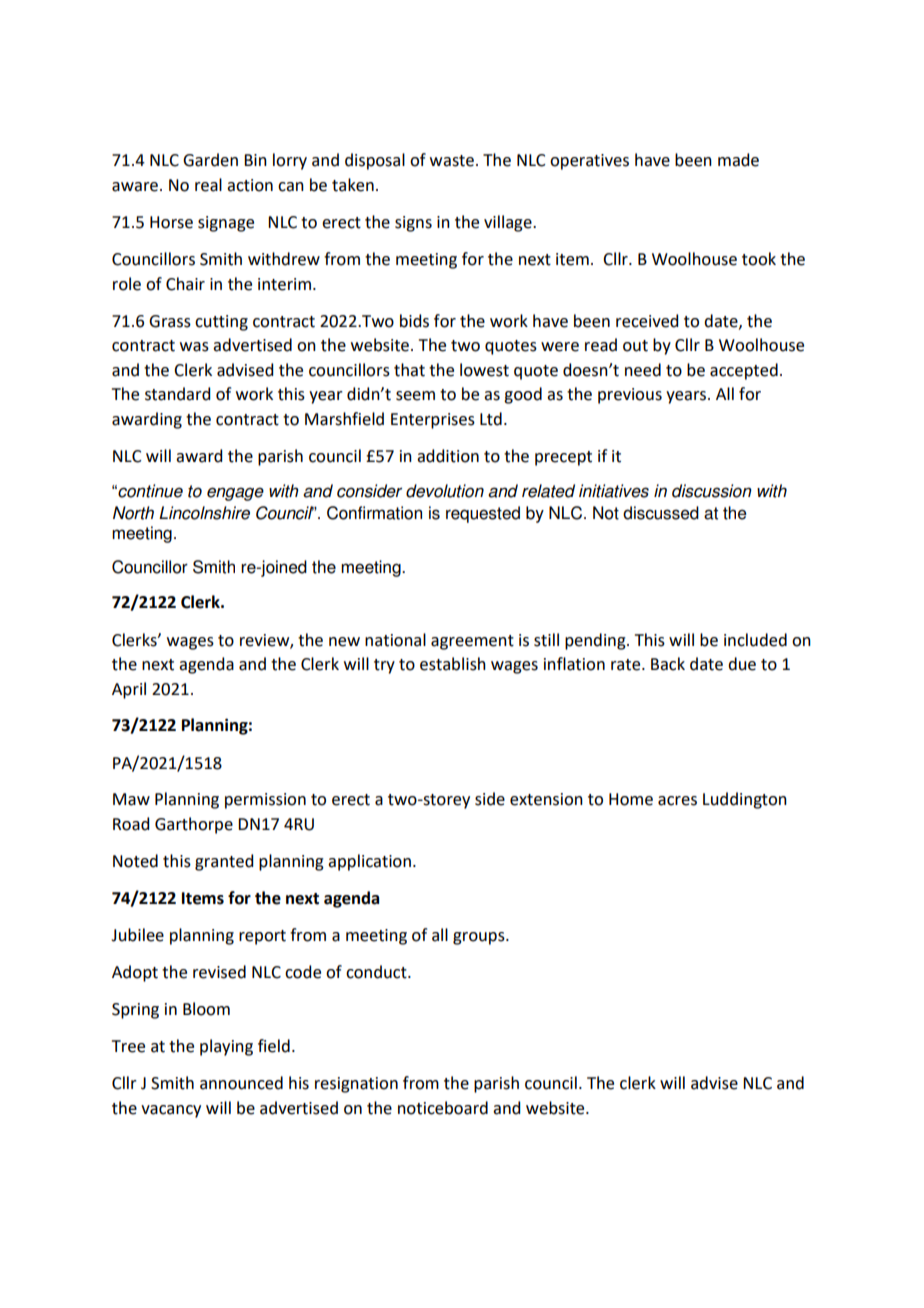 This image has height=1308, width=924. Describe the element at coordinates (208, 185) in the image. I see `real` at that location.
